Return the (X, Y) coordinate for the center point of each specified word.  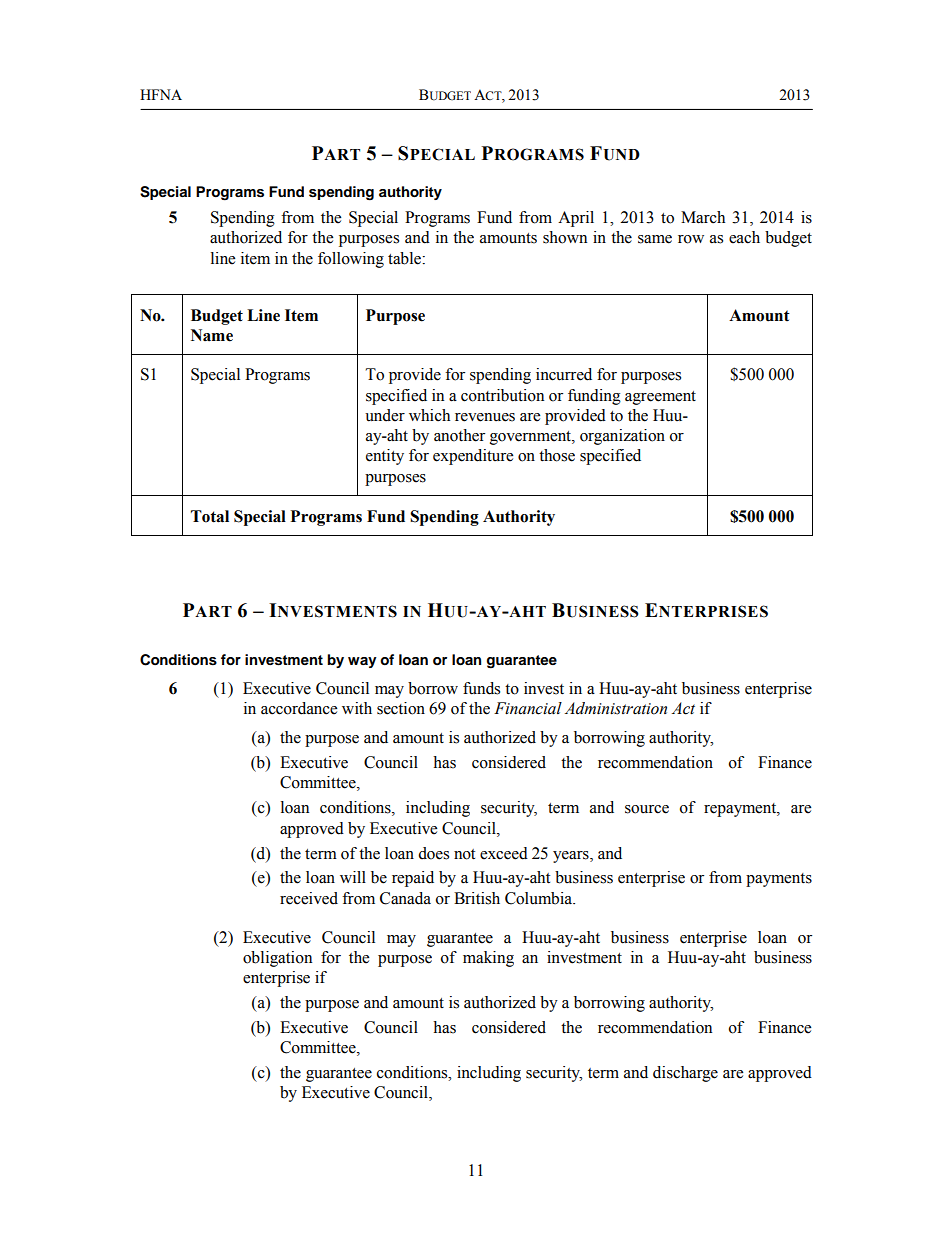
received (309, 898)
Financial (528, 708)
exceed (504, 853)
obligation (277, 959)
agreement (660, 398)
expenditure (473, 457)
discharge (685, 1074)
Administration (616, 708)
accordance (299, 708)
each (744, 237)
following (351, 260)
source (647, 809)
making (488, 959)
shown (565, 237)
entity (385, 457)
